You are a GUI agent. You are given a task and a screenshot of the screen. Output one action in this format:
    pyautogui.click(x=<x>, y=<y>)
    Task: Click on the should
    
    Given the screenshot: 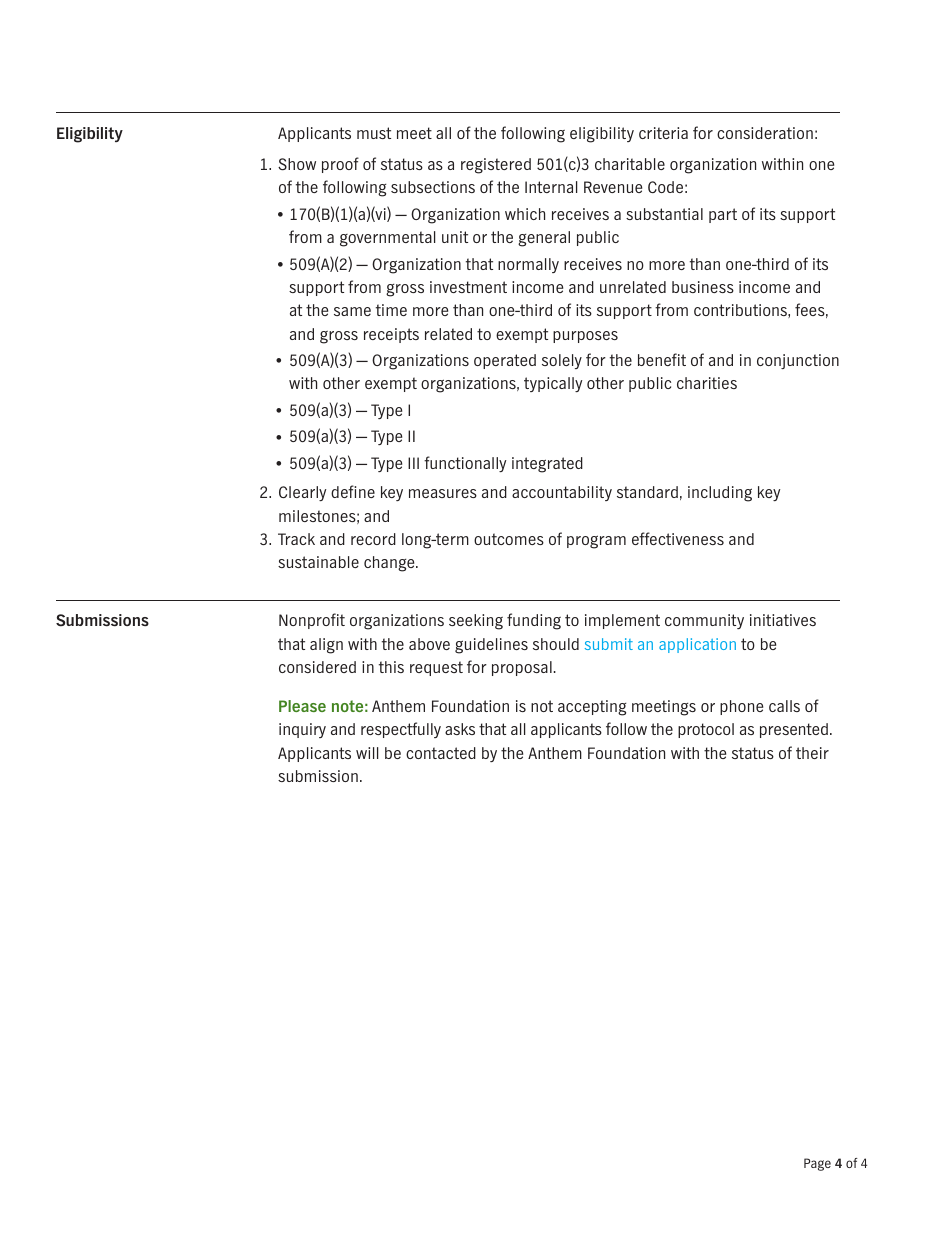 What is the action you would take?
    pyautogui.click(x=556, y=644)
